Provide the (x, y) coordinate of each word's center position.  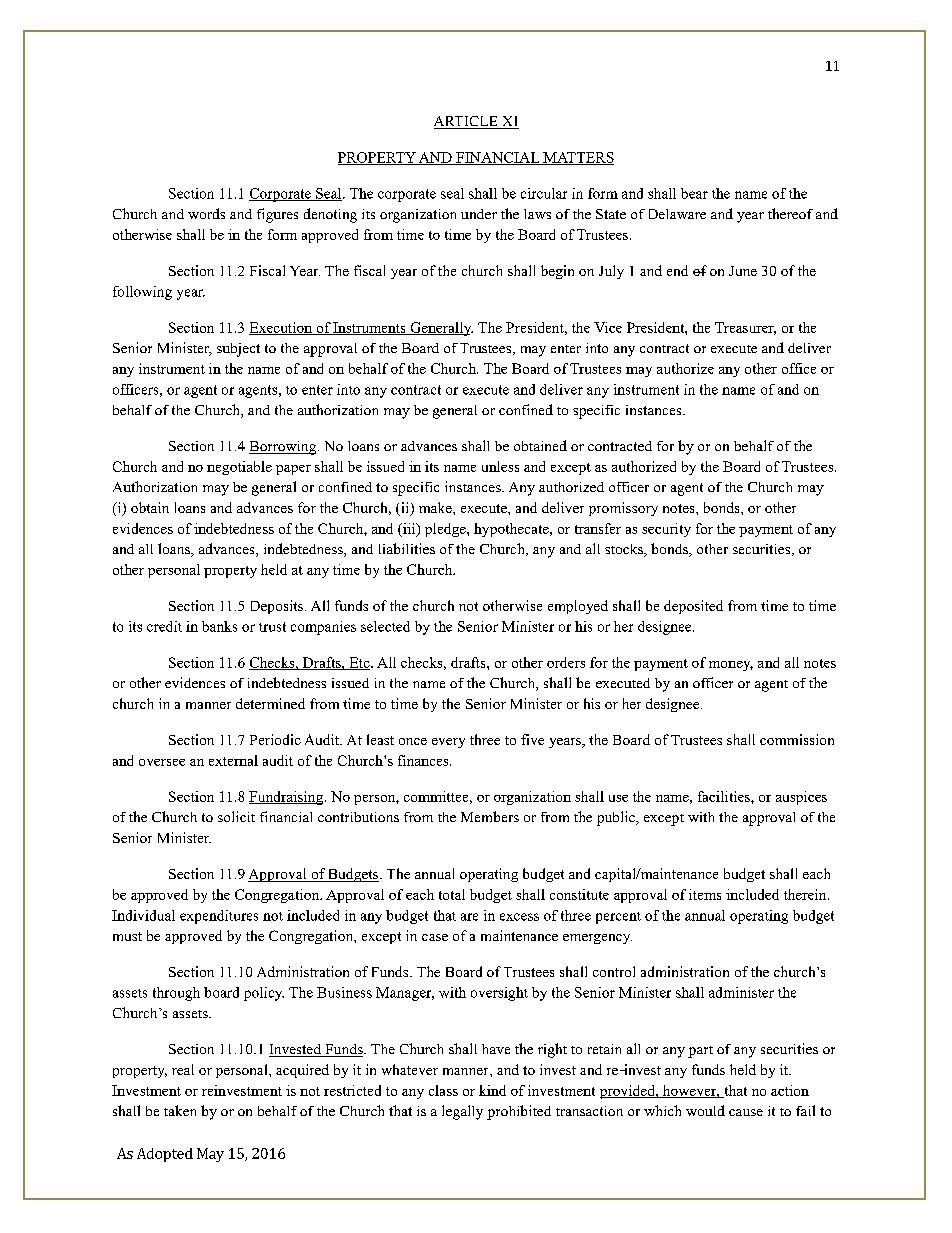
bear (694, 193)
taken (180, 1110)
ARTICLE (467, 122)
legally (462, 1112)
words (206, 213)
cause (746, 1112)
